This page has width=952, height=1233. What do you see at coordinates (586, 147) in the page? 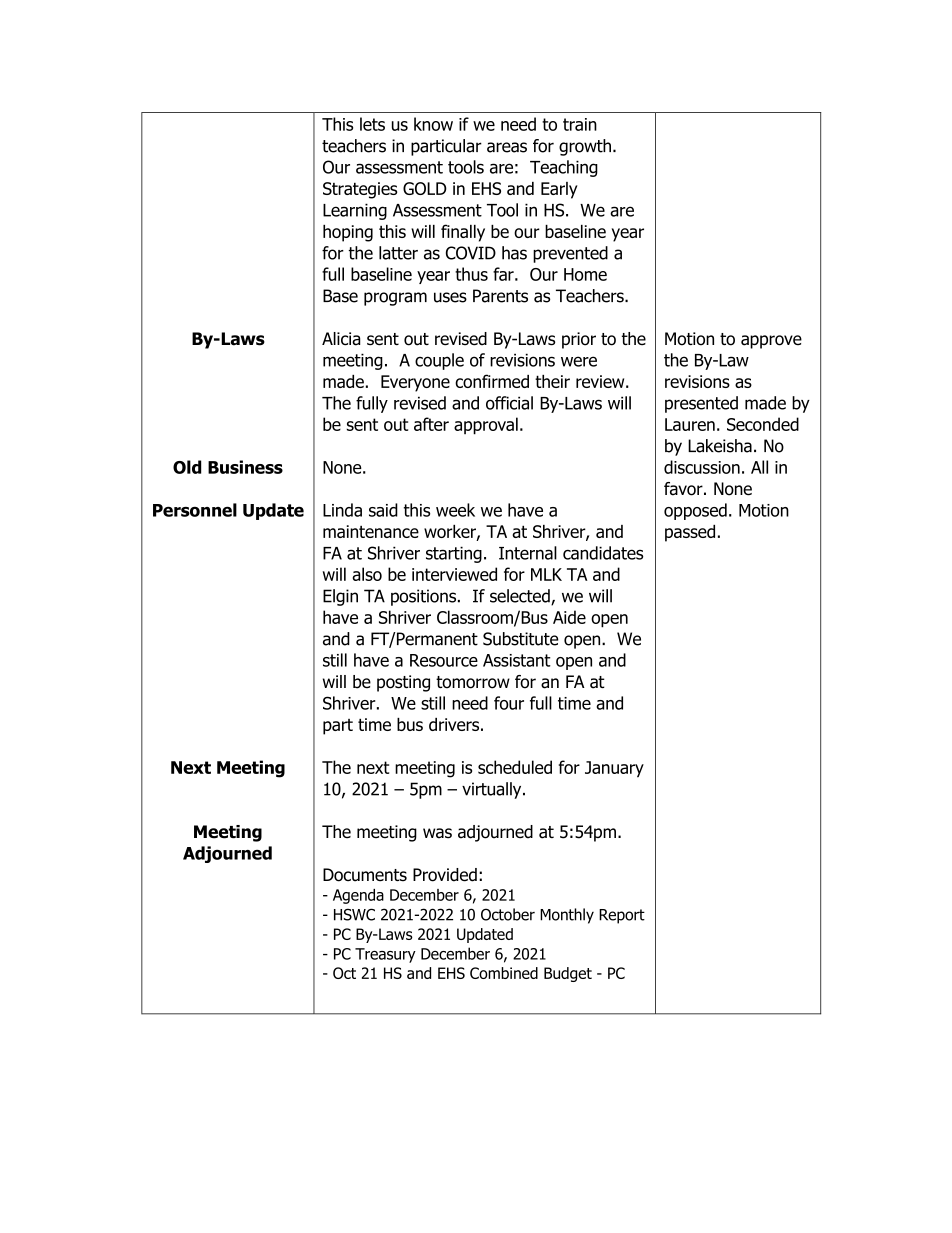
I see `growth` at bounding box center [586, 147].
